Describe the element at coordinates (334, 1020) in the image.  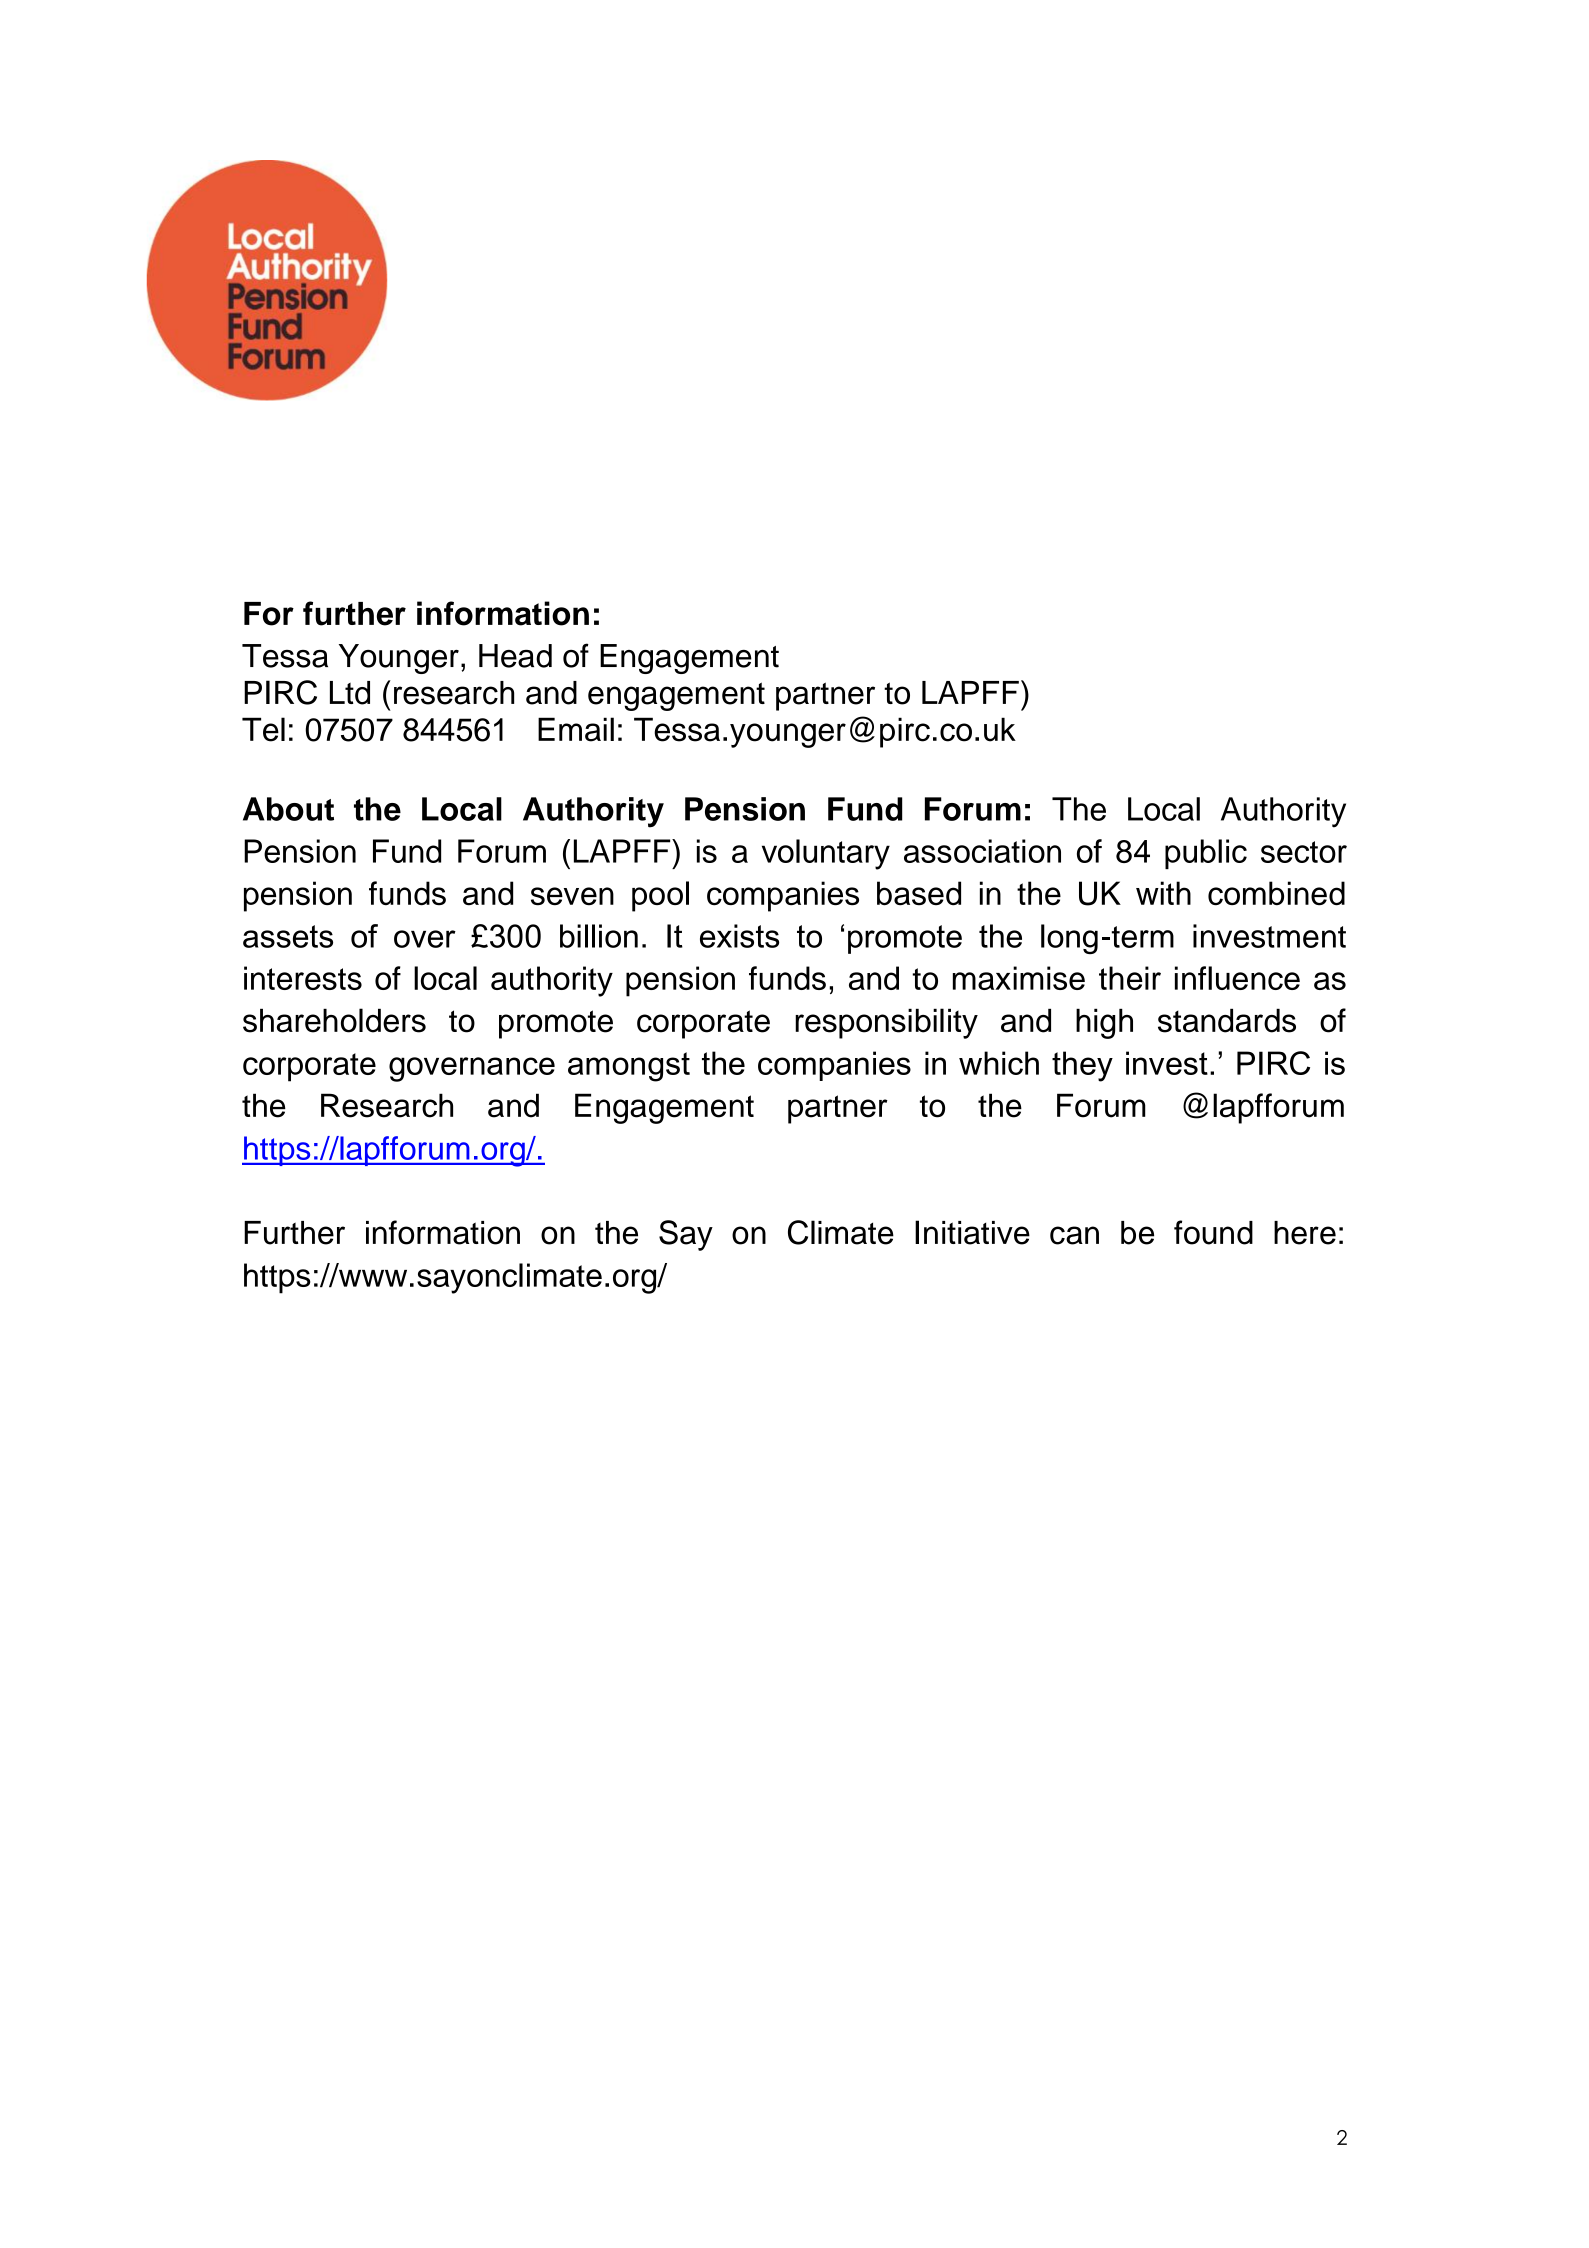
I see `shareholders` at that location.
